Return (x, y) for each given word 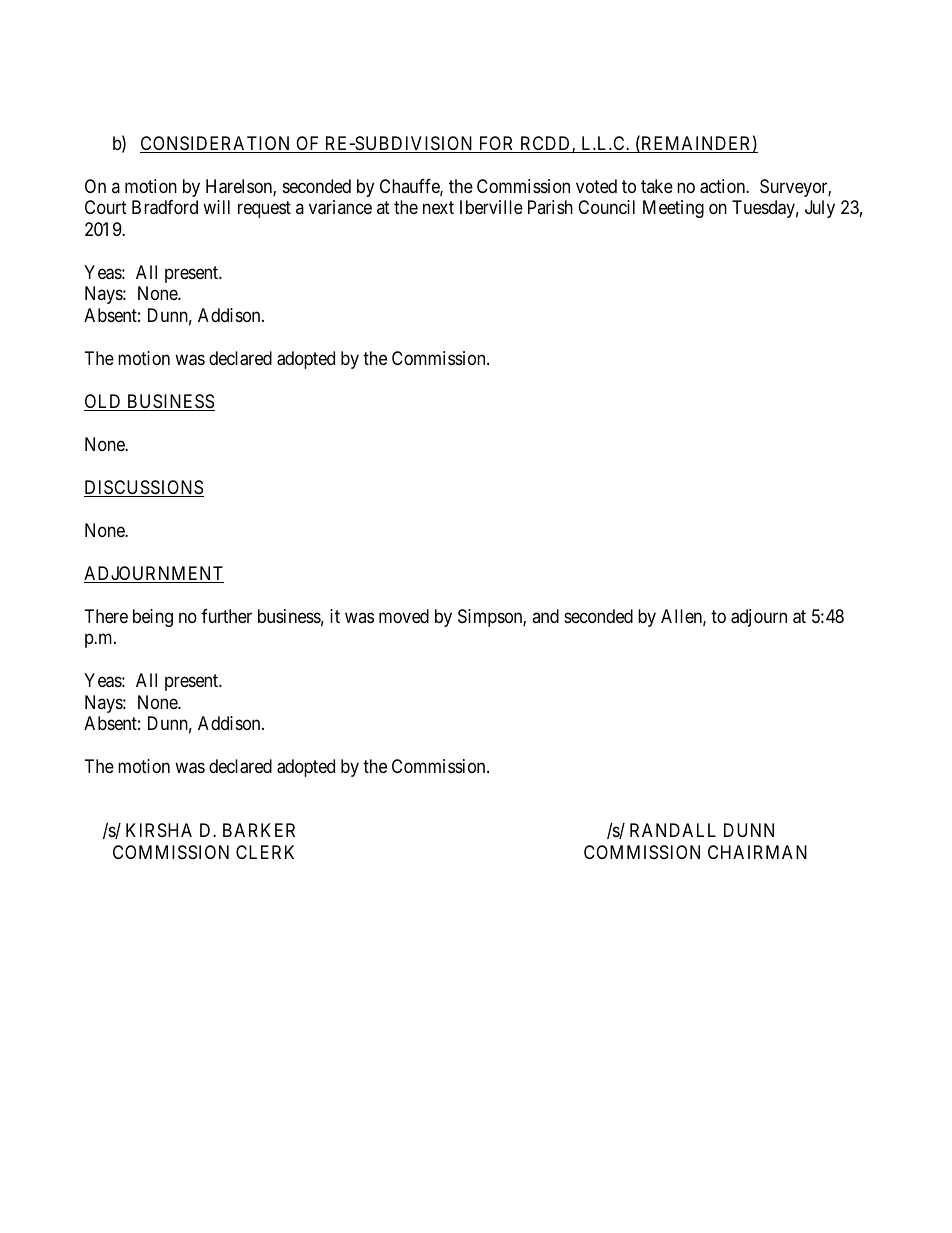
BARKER (259, 830)
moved (404, 616)
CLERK (265, 852)
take (657, 186)
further (226, 616)
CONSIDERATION (216, 144)
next (438, 208)
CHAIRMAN (757, 852)
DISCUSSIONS (144, 488)
